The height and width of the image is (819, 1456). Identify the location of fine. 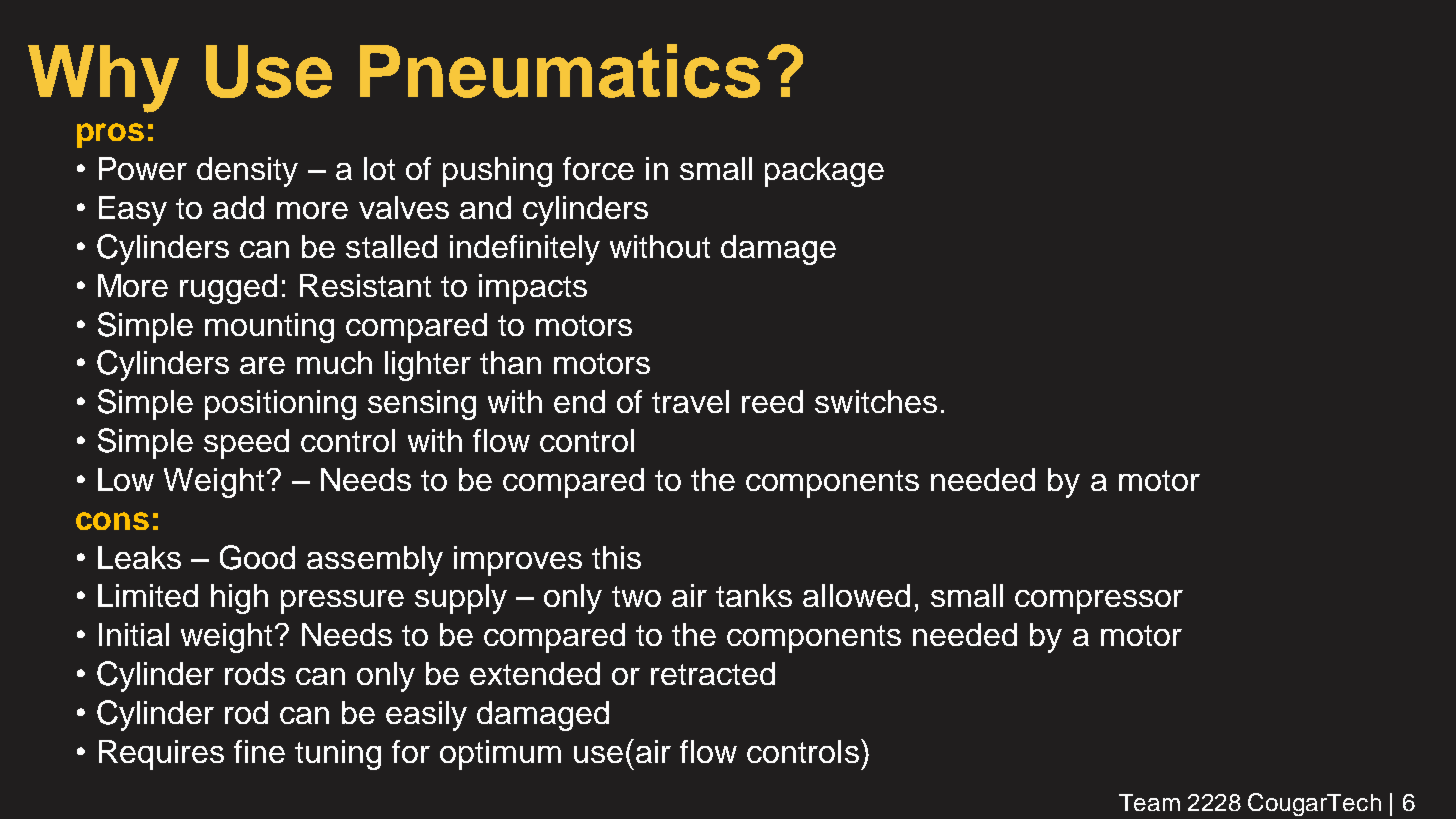
(259, 751).
